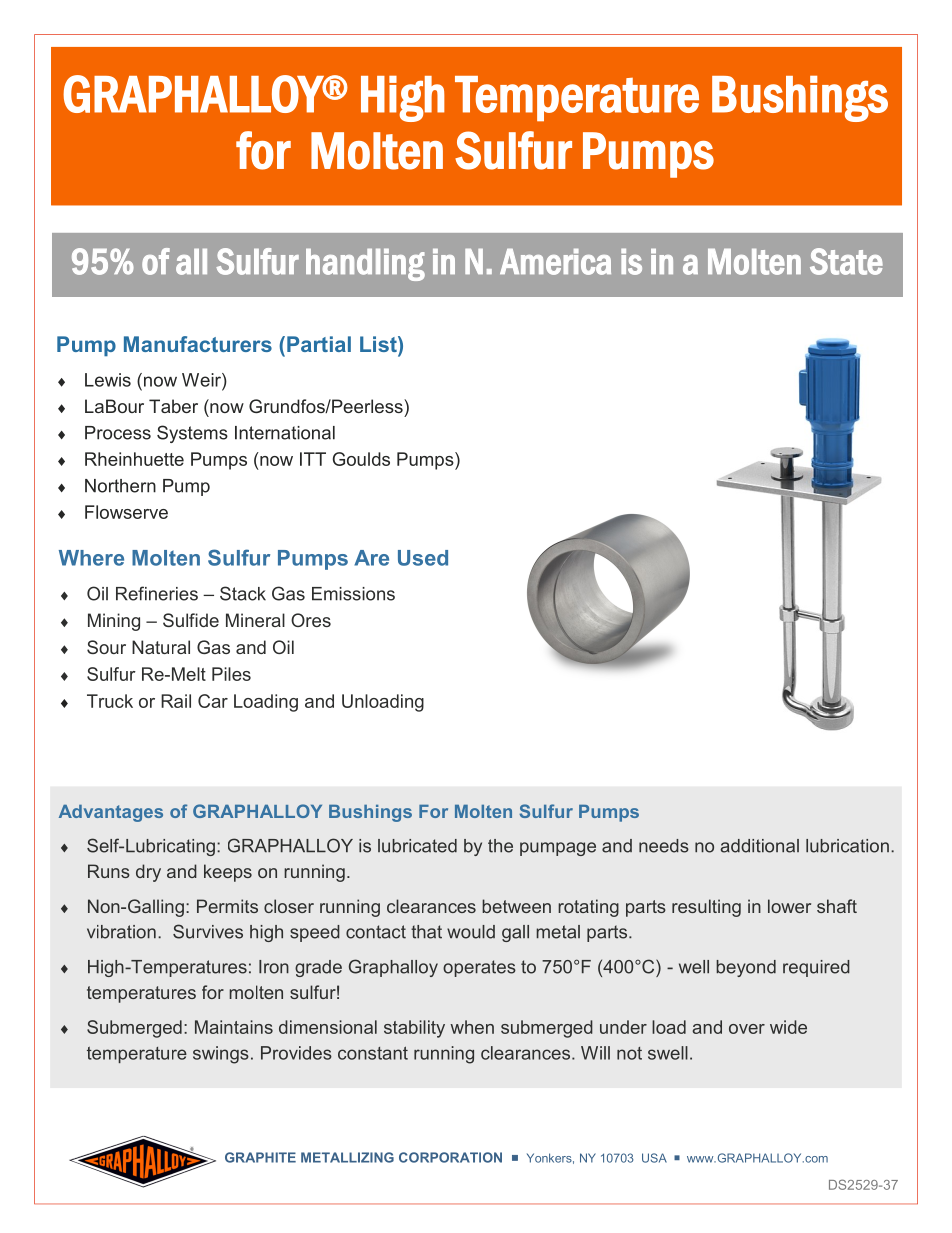 The image size is (952, 1233). What do you see at coordinates (371, 558) in the screenshot?
I see `Are` at bounding box center [371, 558].
